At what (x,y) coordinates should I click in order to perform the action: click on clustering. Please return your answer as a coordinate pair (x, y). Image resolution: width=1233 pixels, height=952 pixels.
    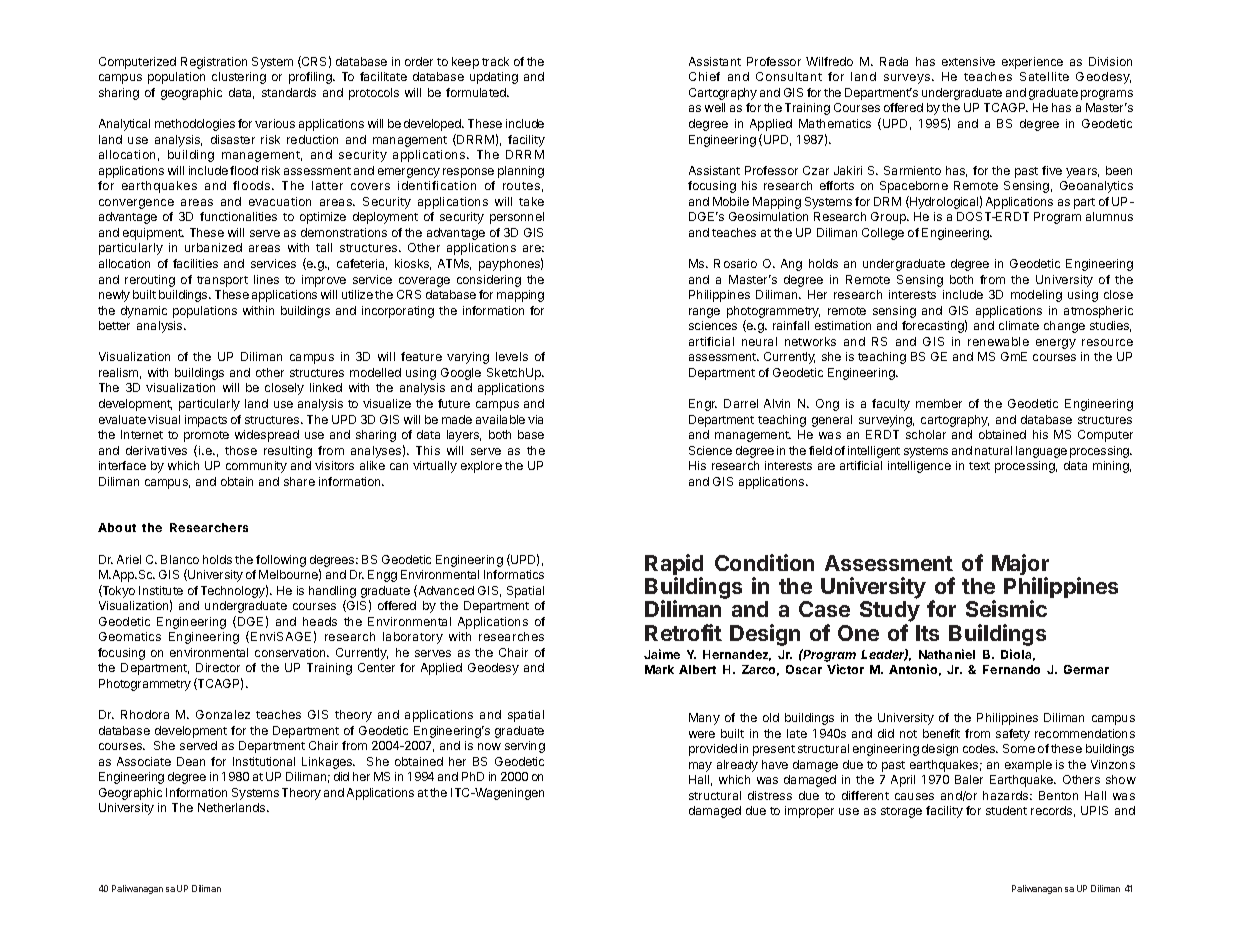
    Looking at the image, I should click on (239, 78).
